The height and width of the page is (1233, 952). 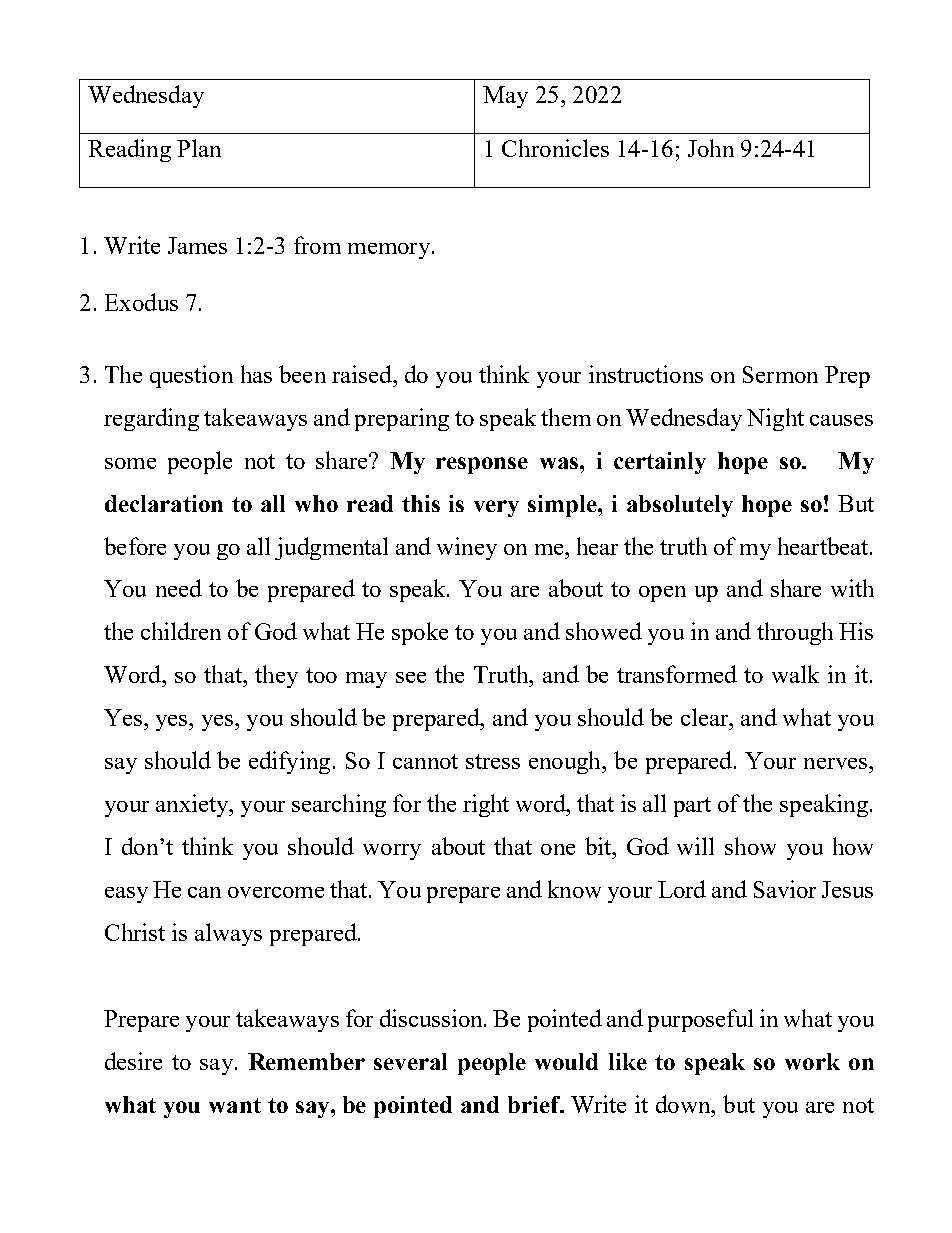 I want to click on spoke, so click(x=420, y=633).
